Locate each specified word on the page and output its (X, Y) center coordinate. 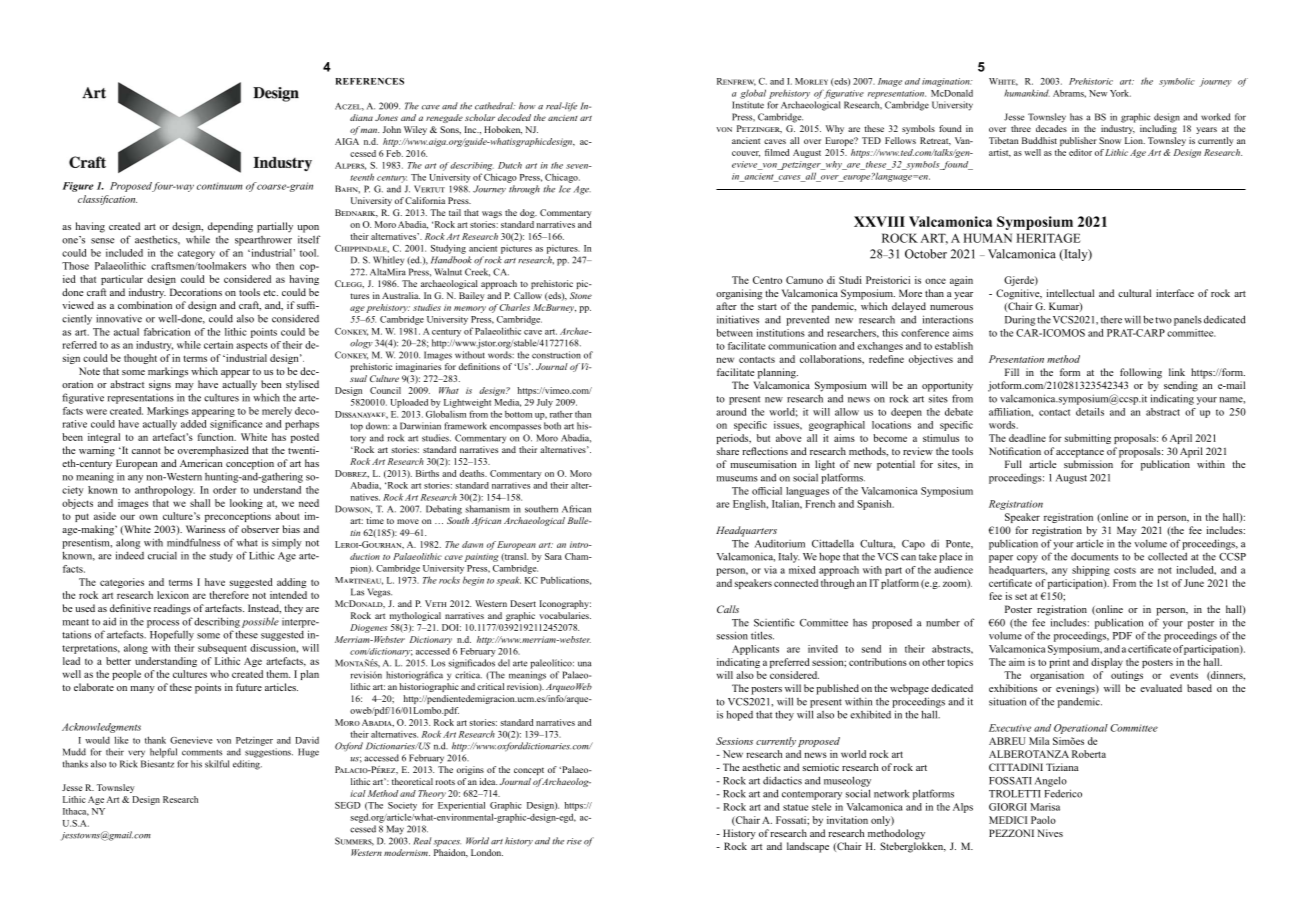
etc (270, 293)
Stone (581, 295)
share (728, 451)
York (1120, 93)
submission (1088, 464)
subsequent (222, 649)
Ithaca (76, 812)
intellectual (1070, 293)
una (584, 664)
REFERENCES (370, 81)
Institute (748, 105)
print (1059, 663)
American (201, 463)
